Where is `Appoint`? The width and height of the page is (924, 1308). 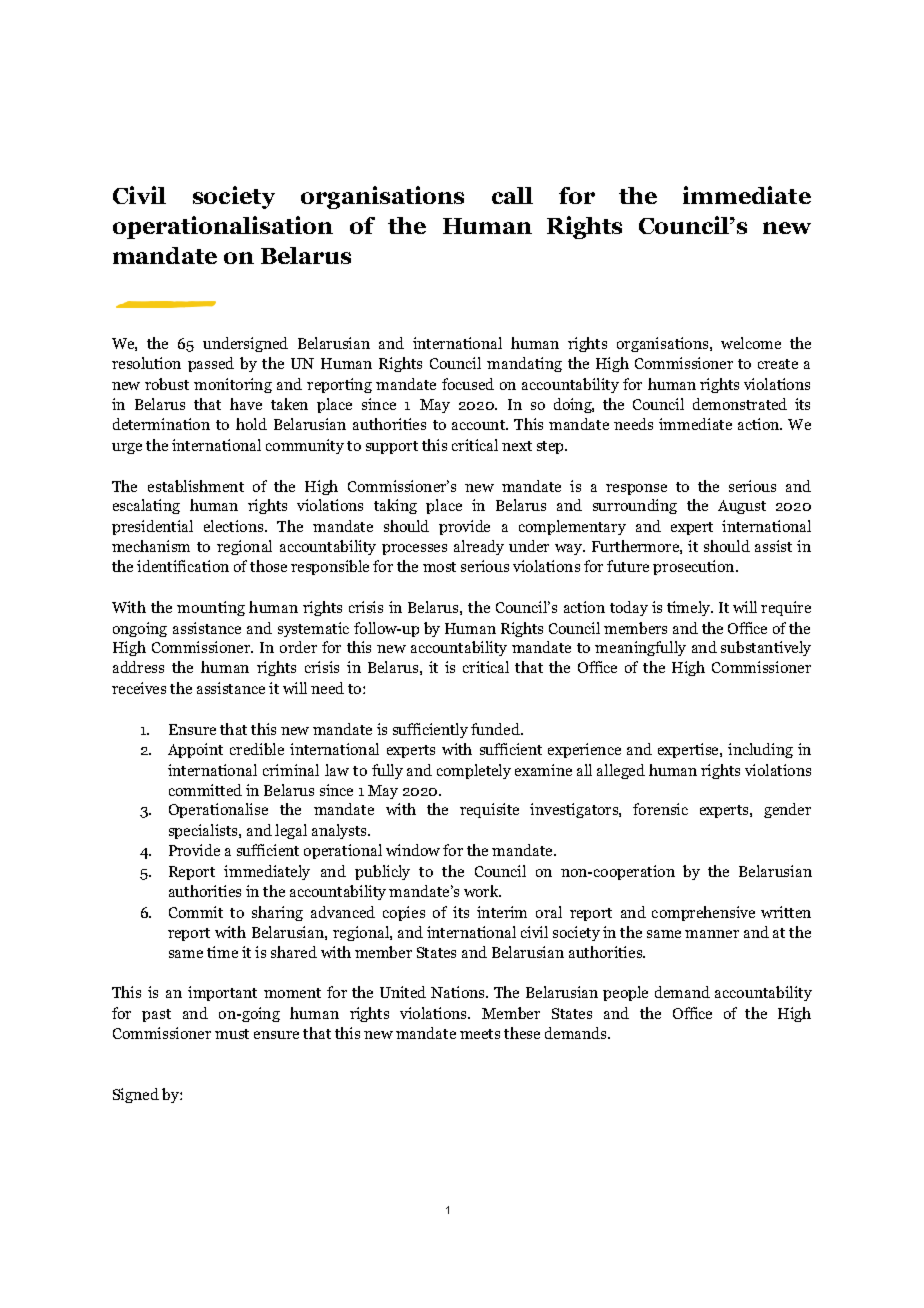 Appoint is located at coordinates (195, 750).
